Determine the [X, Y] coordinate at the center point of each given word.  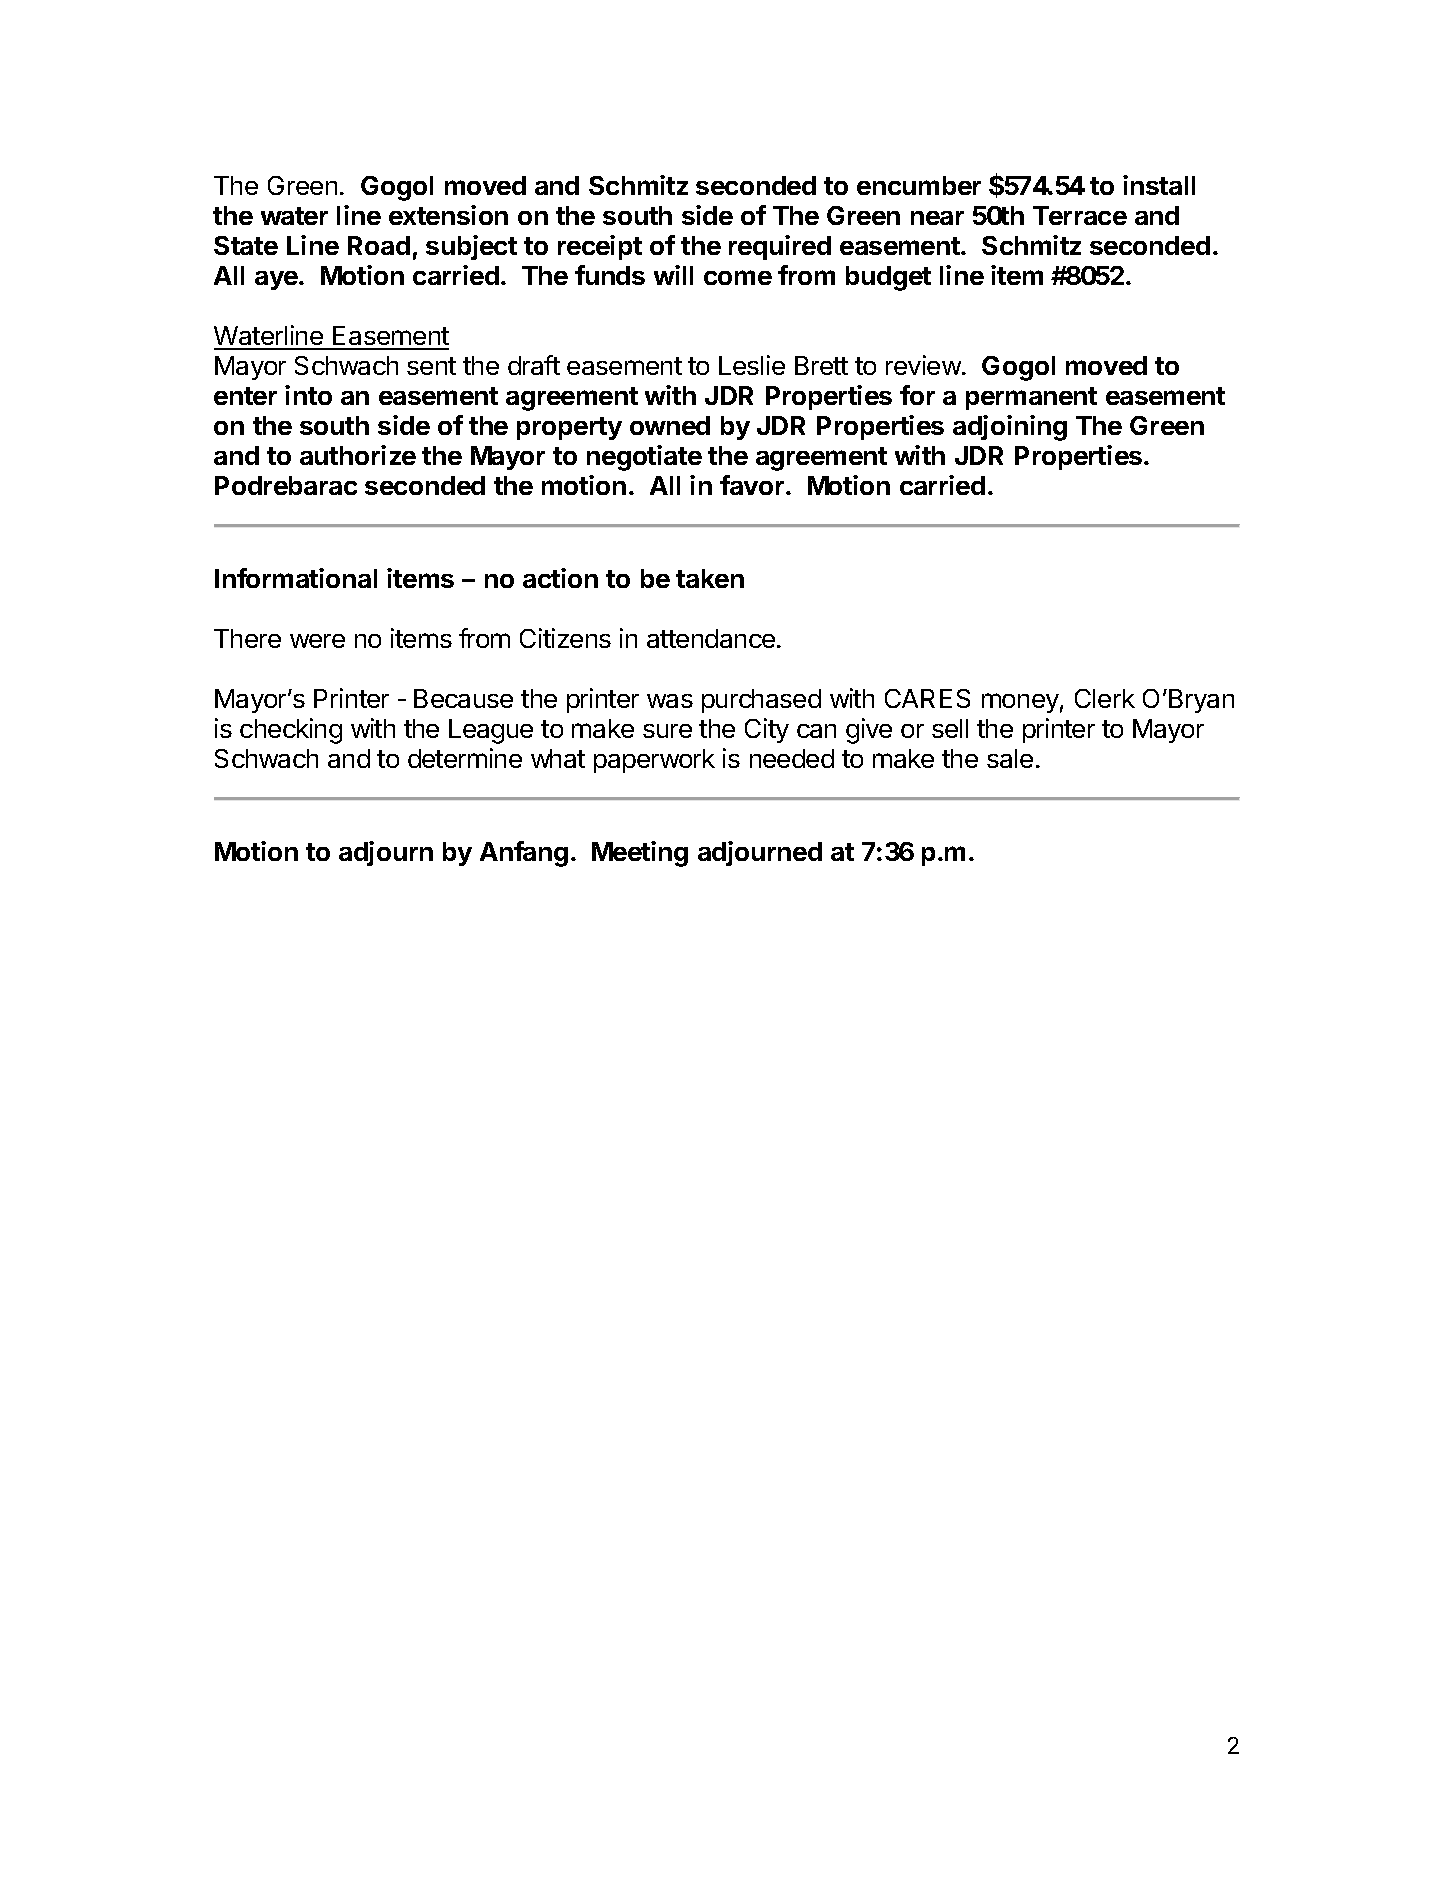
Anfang [524, 854]
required [780, 247]
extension [448, 215]
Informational [296, 578]
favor [752, 485]
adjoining [1010, 428]
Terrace [1080, 215]
